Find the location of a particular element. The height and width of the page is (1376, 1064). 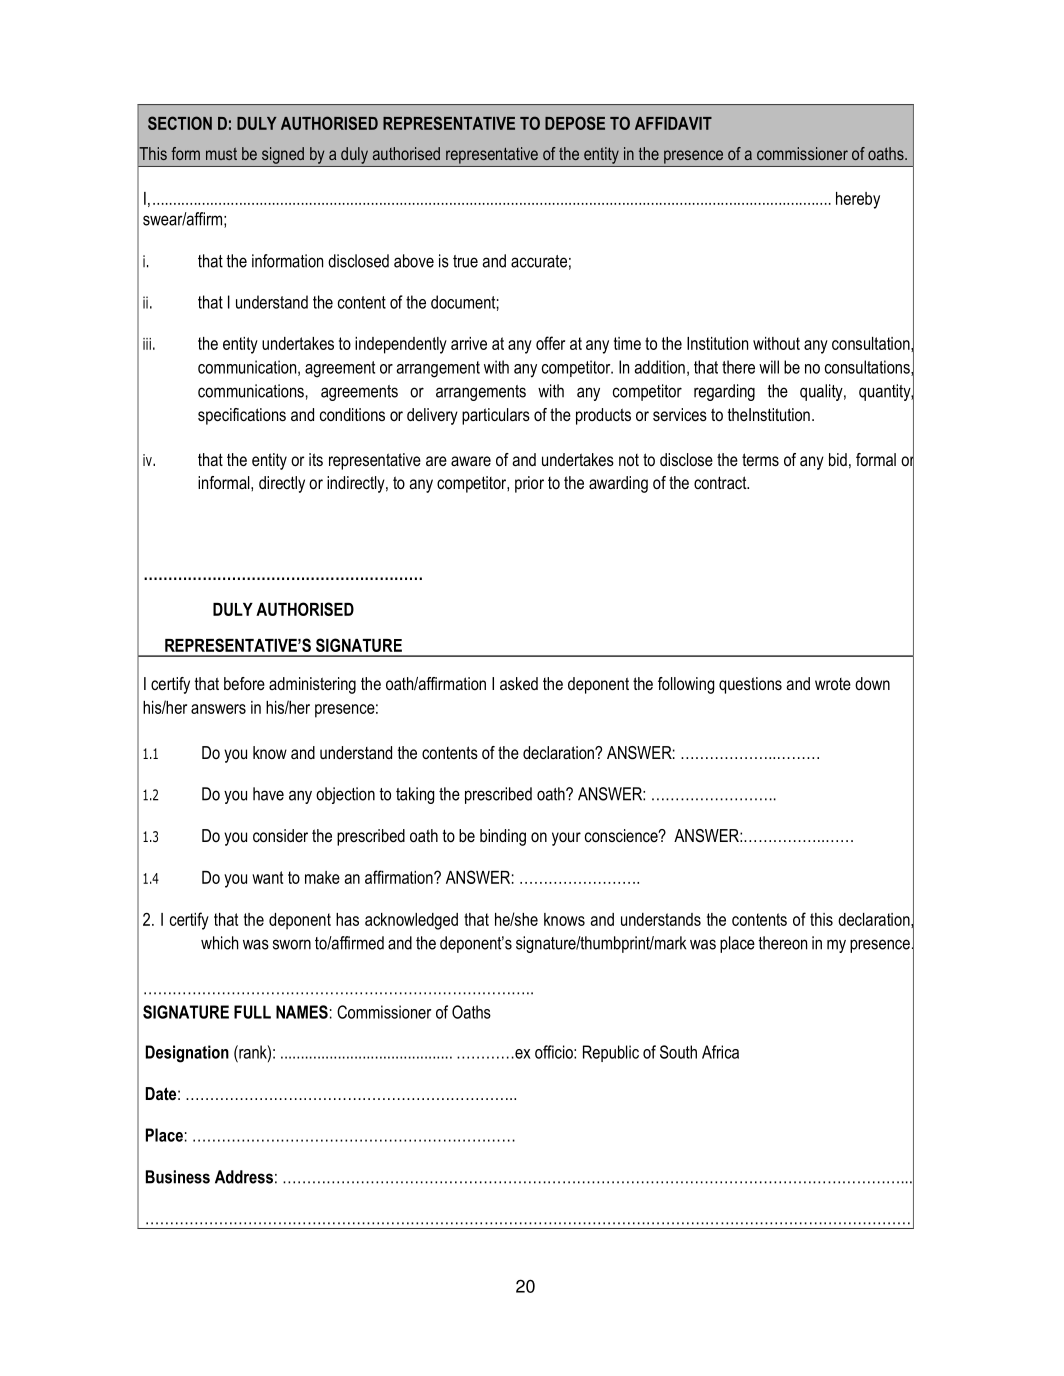

Africa is located at coordinates (720, 1052).
